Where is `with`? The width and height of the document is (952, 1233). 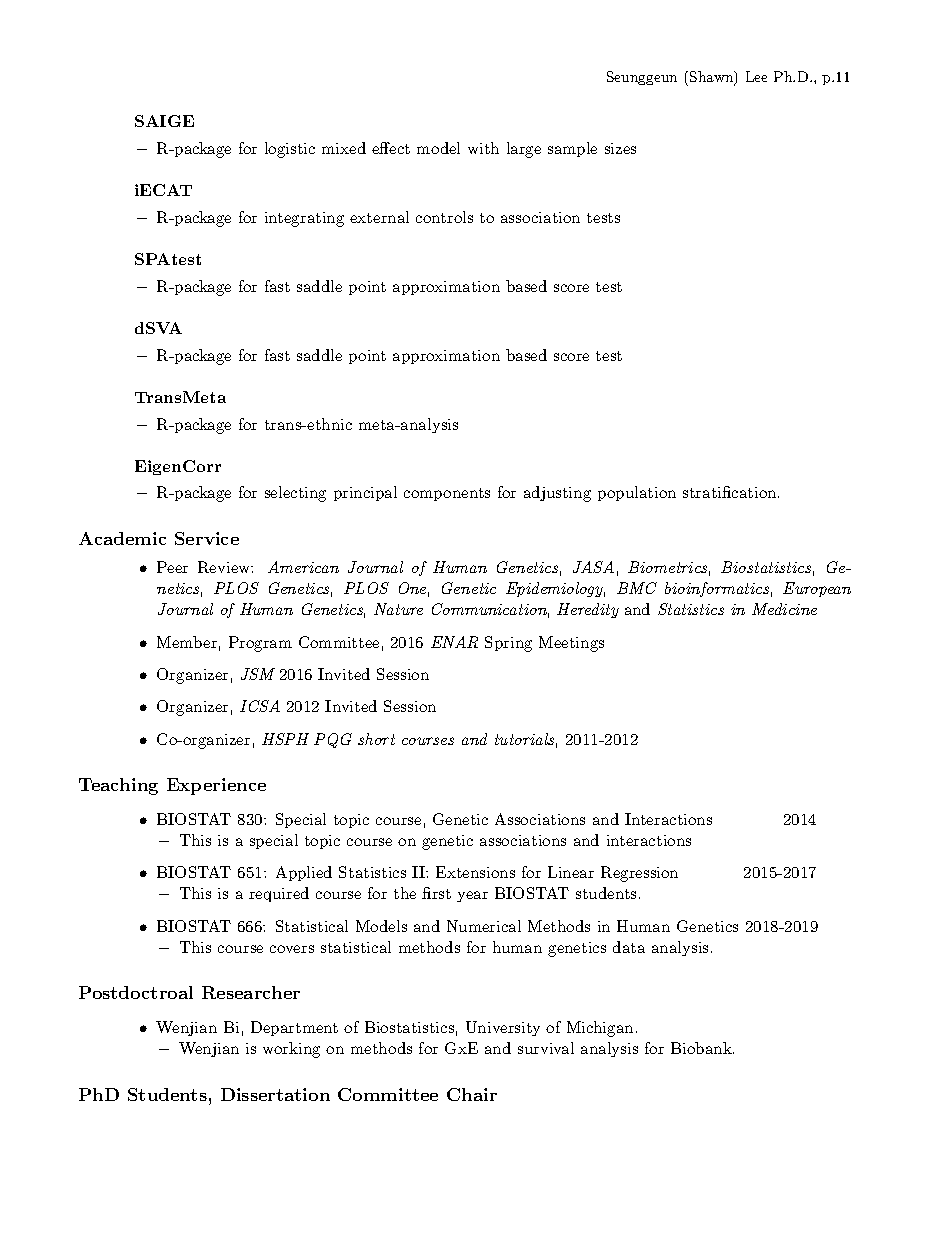
with is located at coordinates (483, 148).
